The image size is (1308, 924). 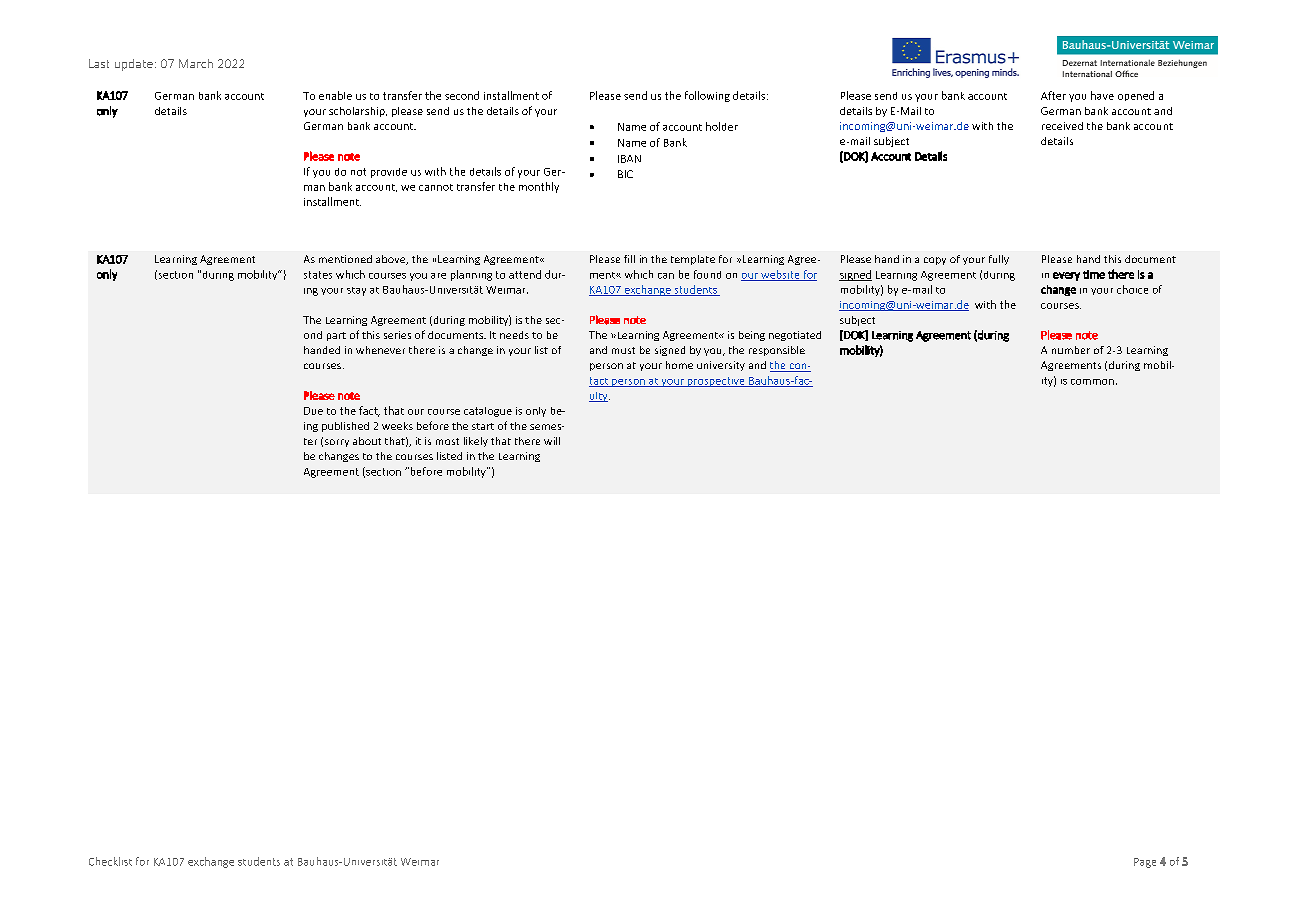 What do you see at coordinates (629, 259) in the page?
I see `fill` at bounding box center [629, 259].
